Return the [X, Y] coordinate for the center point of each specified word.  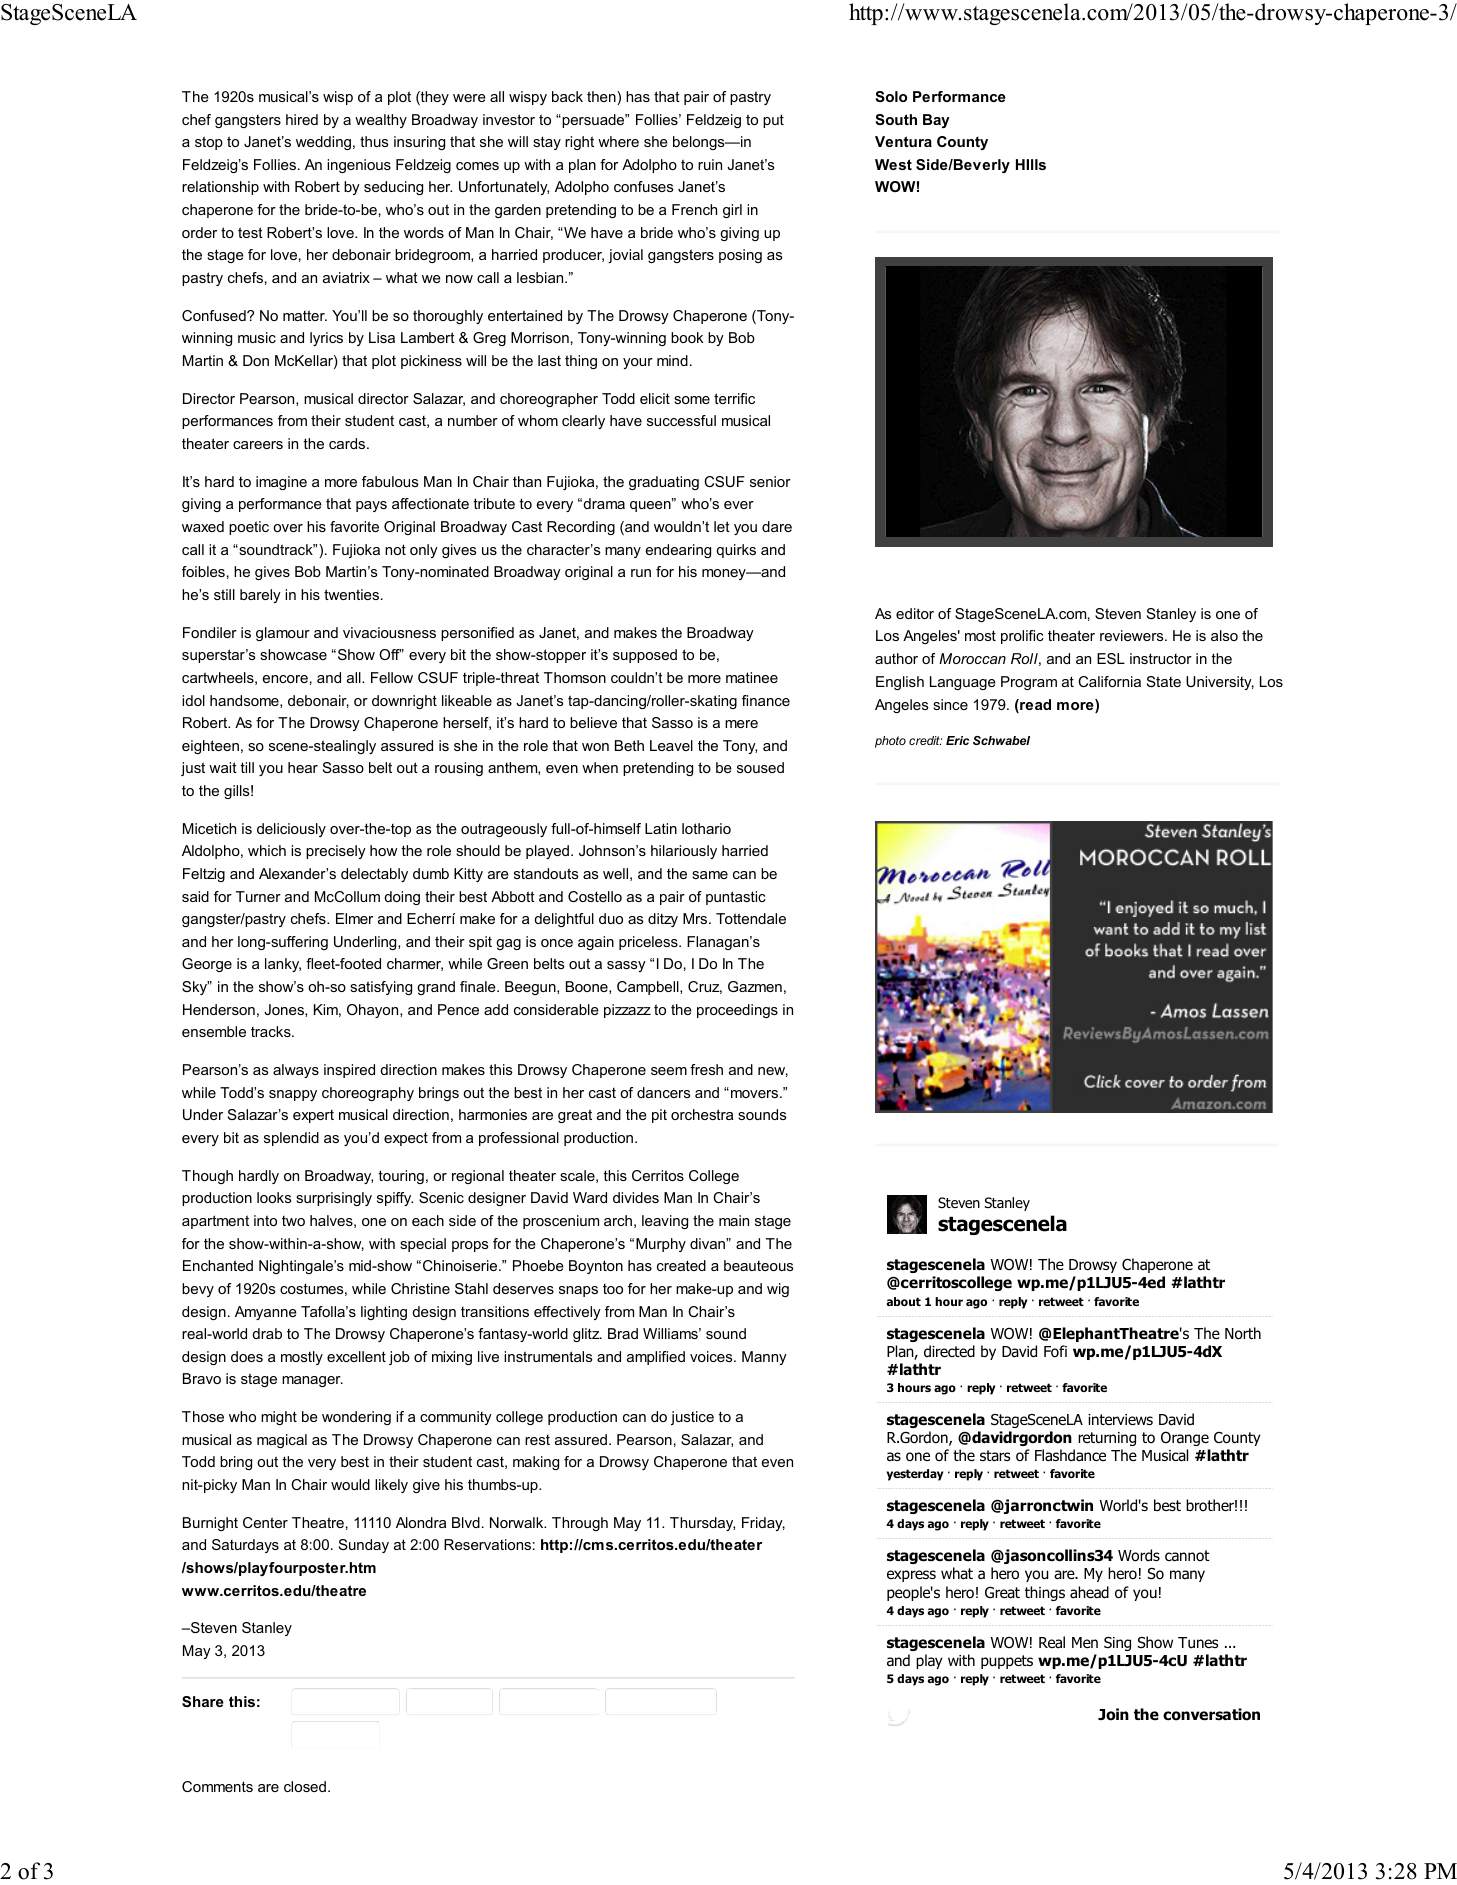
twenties [351, 594]
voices [712, 1356]
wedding [323, 143]
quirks [736, 551]
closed [305, 1786]
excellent [356, 1356]
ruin [710, 164]
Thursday [702, 1524]
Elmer [354, 918]
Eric [957, 740]
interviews [1120, 1419]
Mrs [696, 918]
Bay [936, 121]
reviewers [1133, 635]
